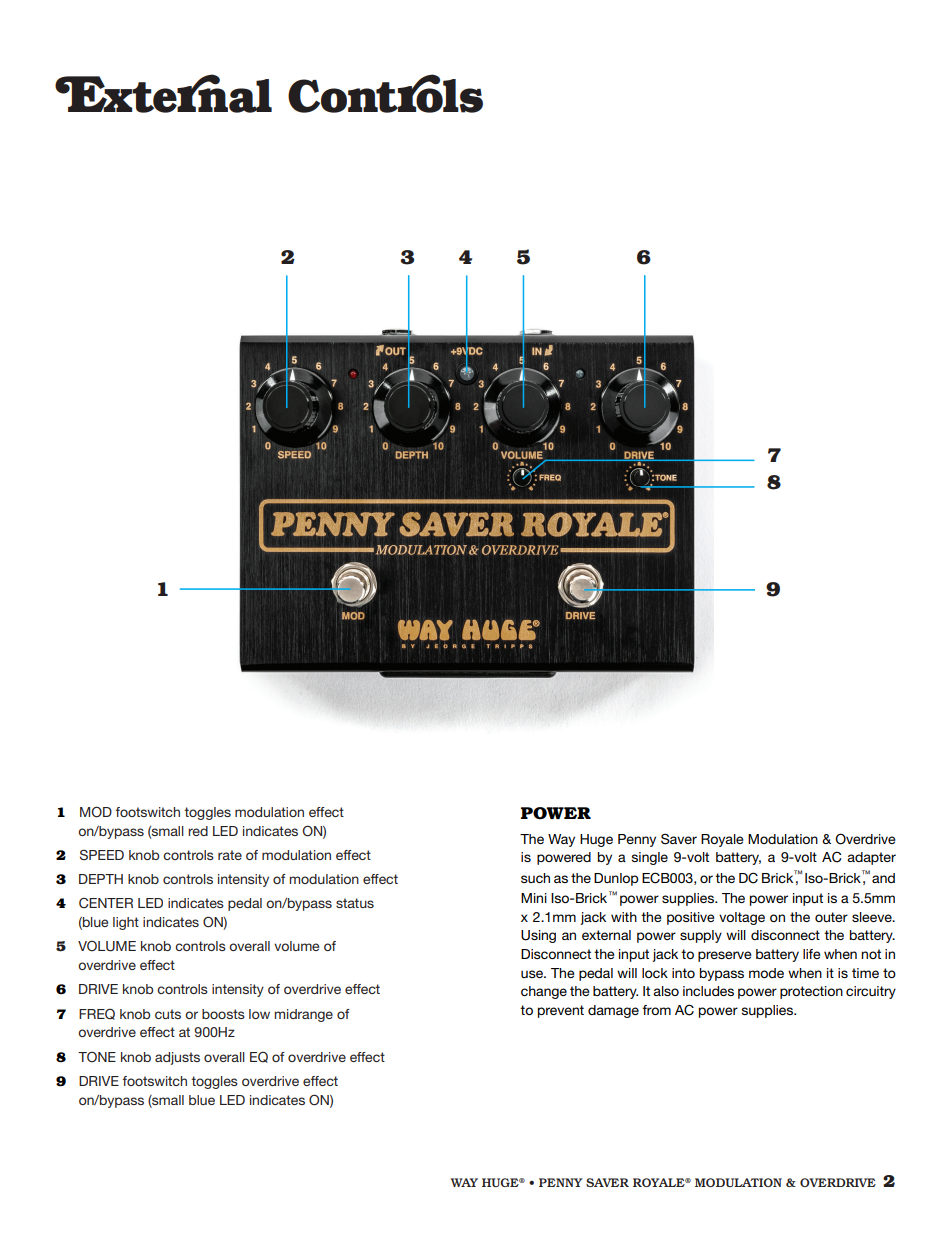  Describe the element at coordinates (538, 936) in the image. I see `Using` at that location.
